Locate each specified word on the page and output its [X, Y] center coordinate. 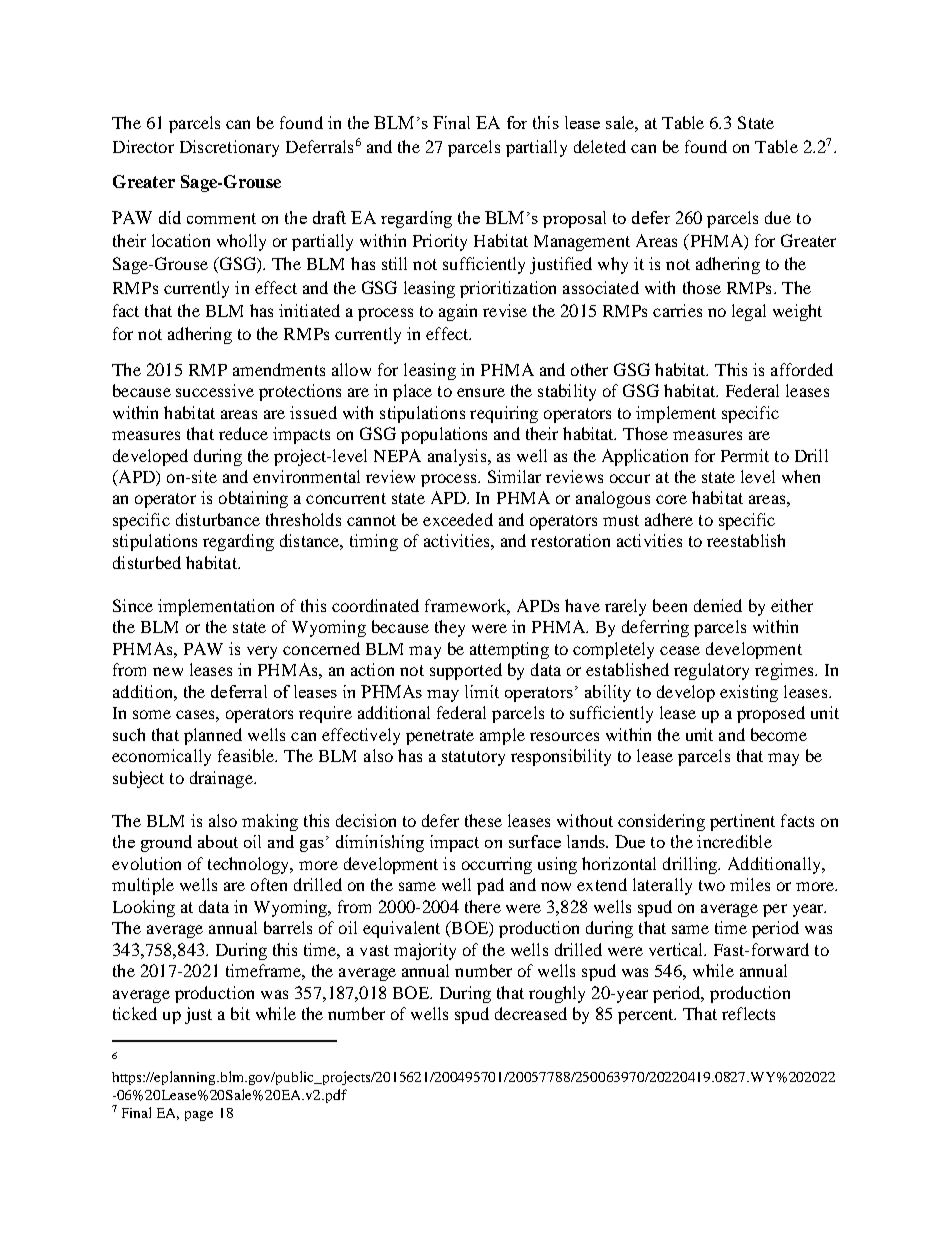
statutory [473, 758]
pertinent [742, 822]
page [199, 1116]
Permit [745, 455]
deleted [600, 146]
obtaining [253, 499]
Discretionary [229, 148]
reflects [748, 1013]
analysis [458, 457]
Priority [440, 242]
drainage [222, 779]
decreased [531, 1013]
